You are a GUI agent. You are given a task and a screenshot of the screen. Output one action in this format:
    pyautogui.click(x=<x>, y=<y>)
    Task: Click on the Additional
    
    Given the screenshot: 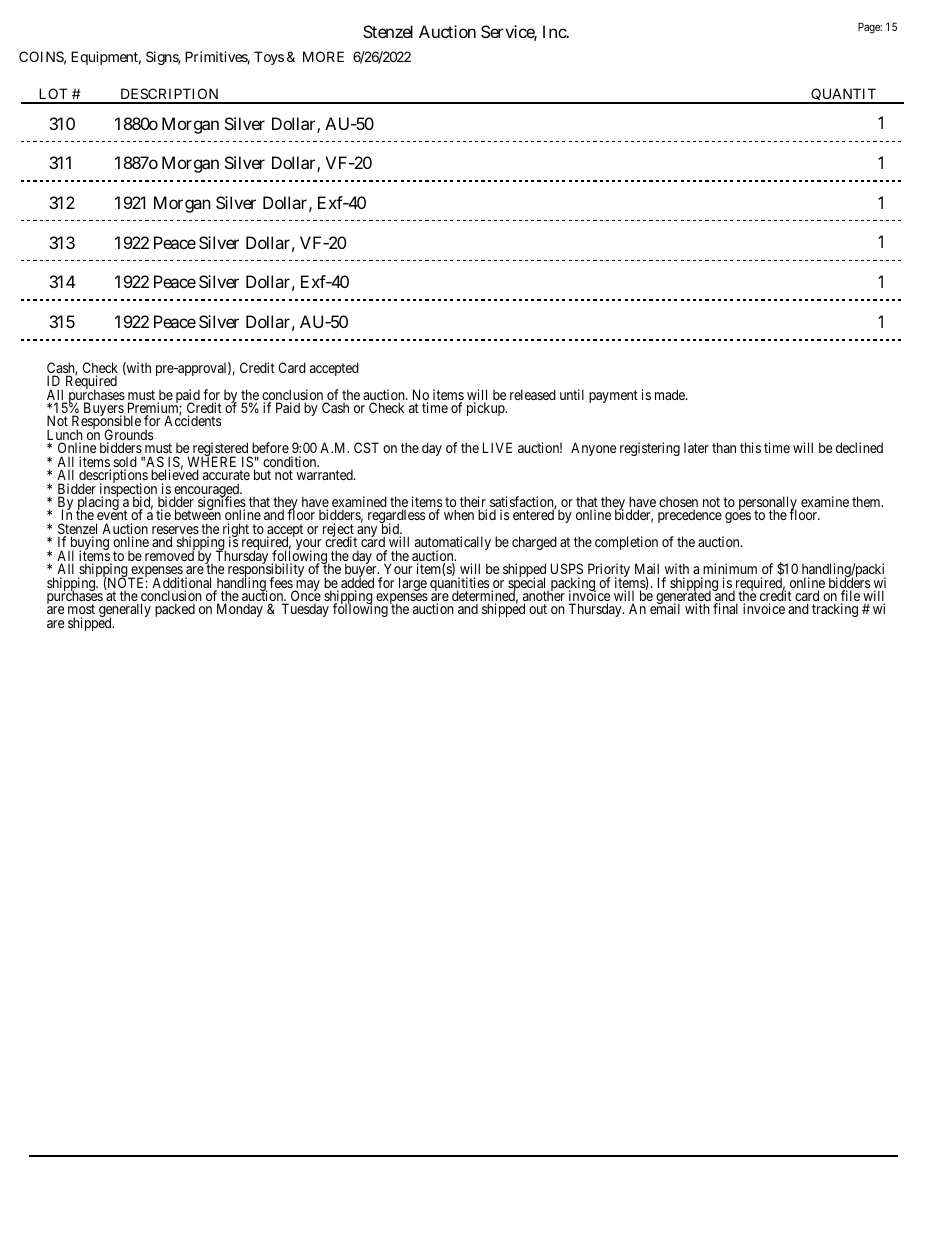 What is the action you would take?
    pyautogui.click(x=183, y=584)
